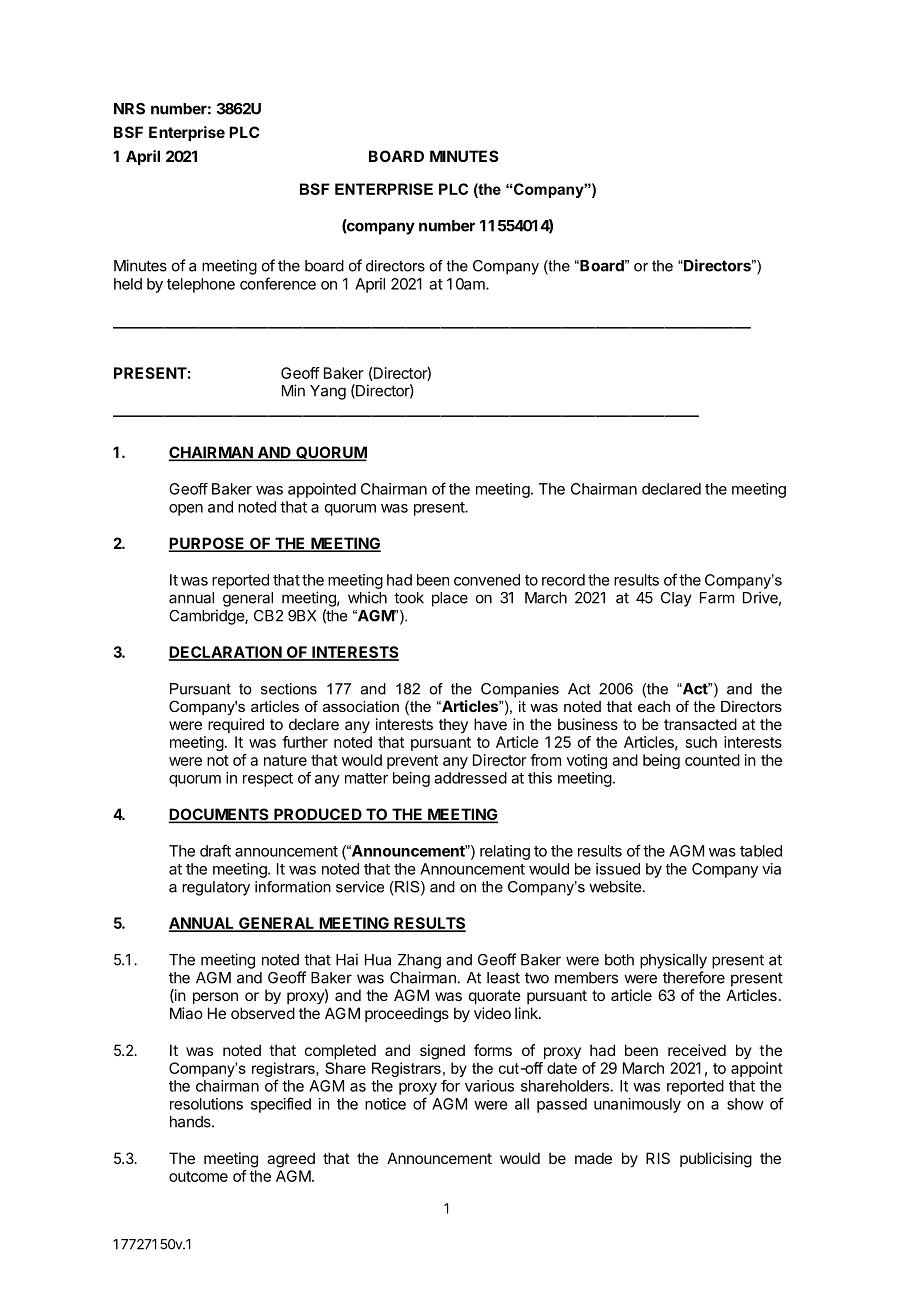 This screenshot has height=1308, width=924. What do you see at coordinates (450, 599) in the screenshot?
I see `place` at bounding box center [450, 599].
